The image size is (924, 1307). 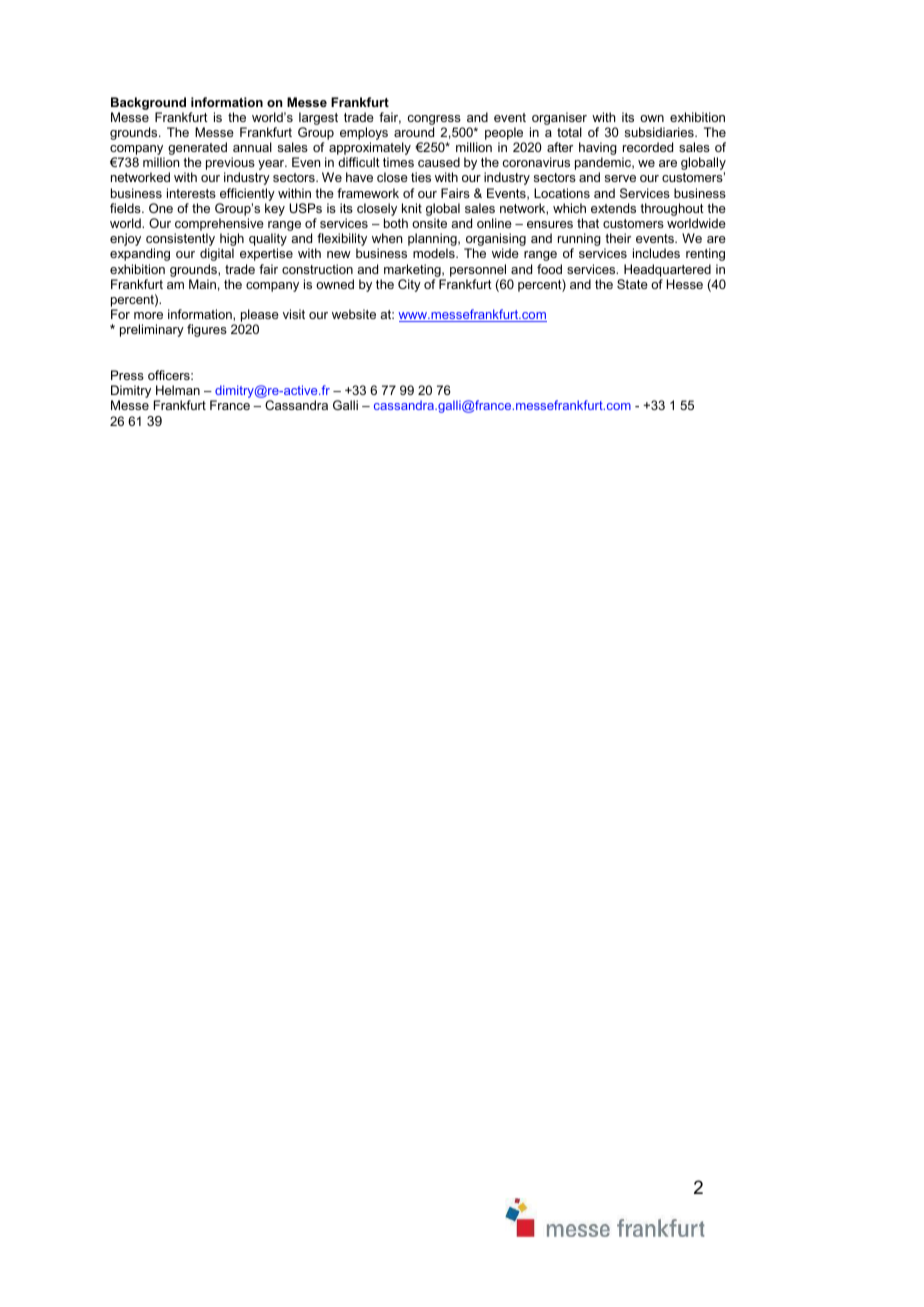 What do you see at coordinates (433, 241) in the image?
I see `planning` at bounding box center [433, 241].
